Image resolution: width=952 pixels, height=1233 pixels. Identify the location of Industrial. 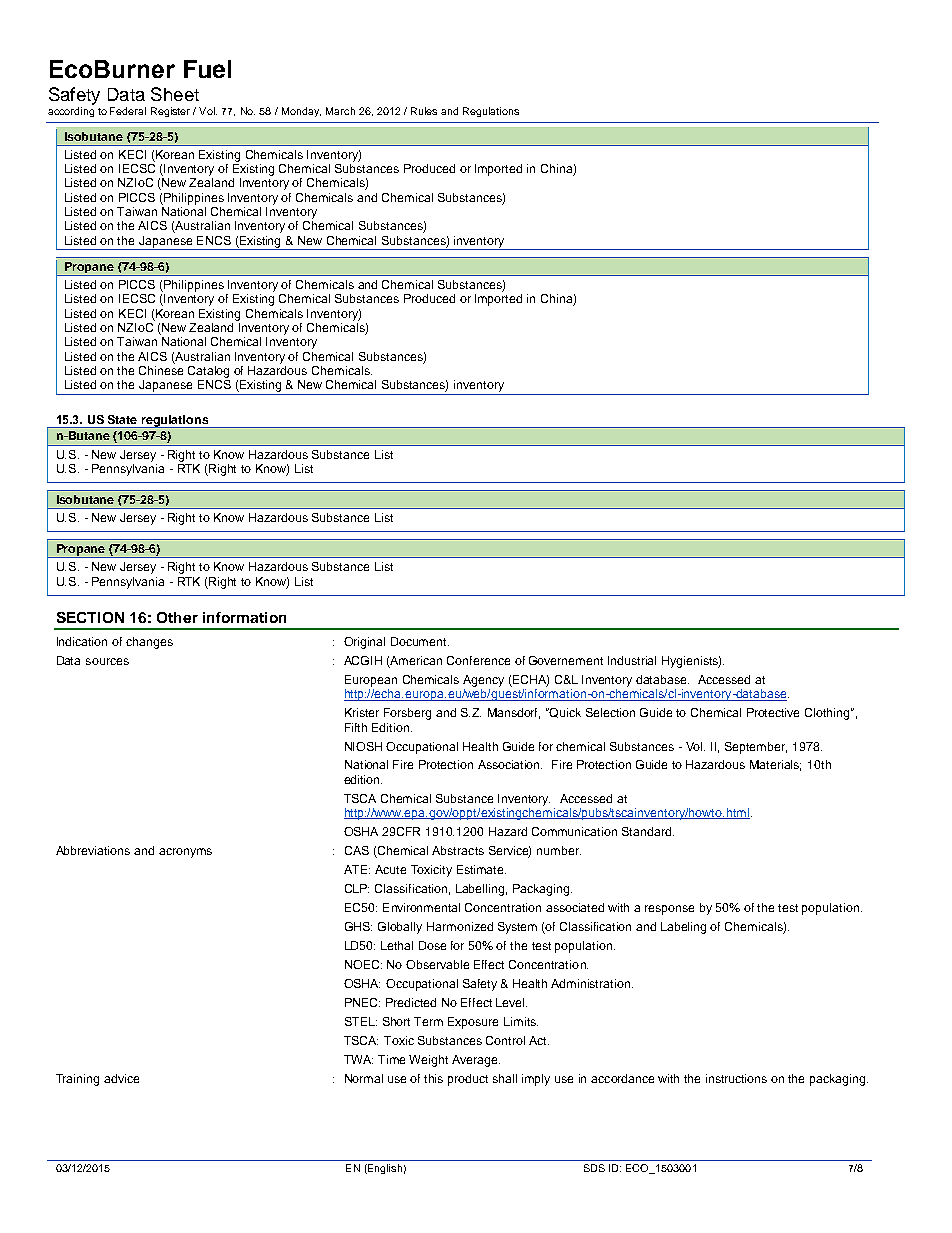
(632, 660).
